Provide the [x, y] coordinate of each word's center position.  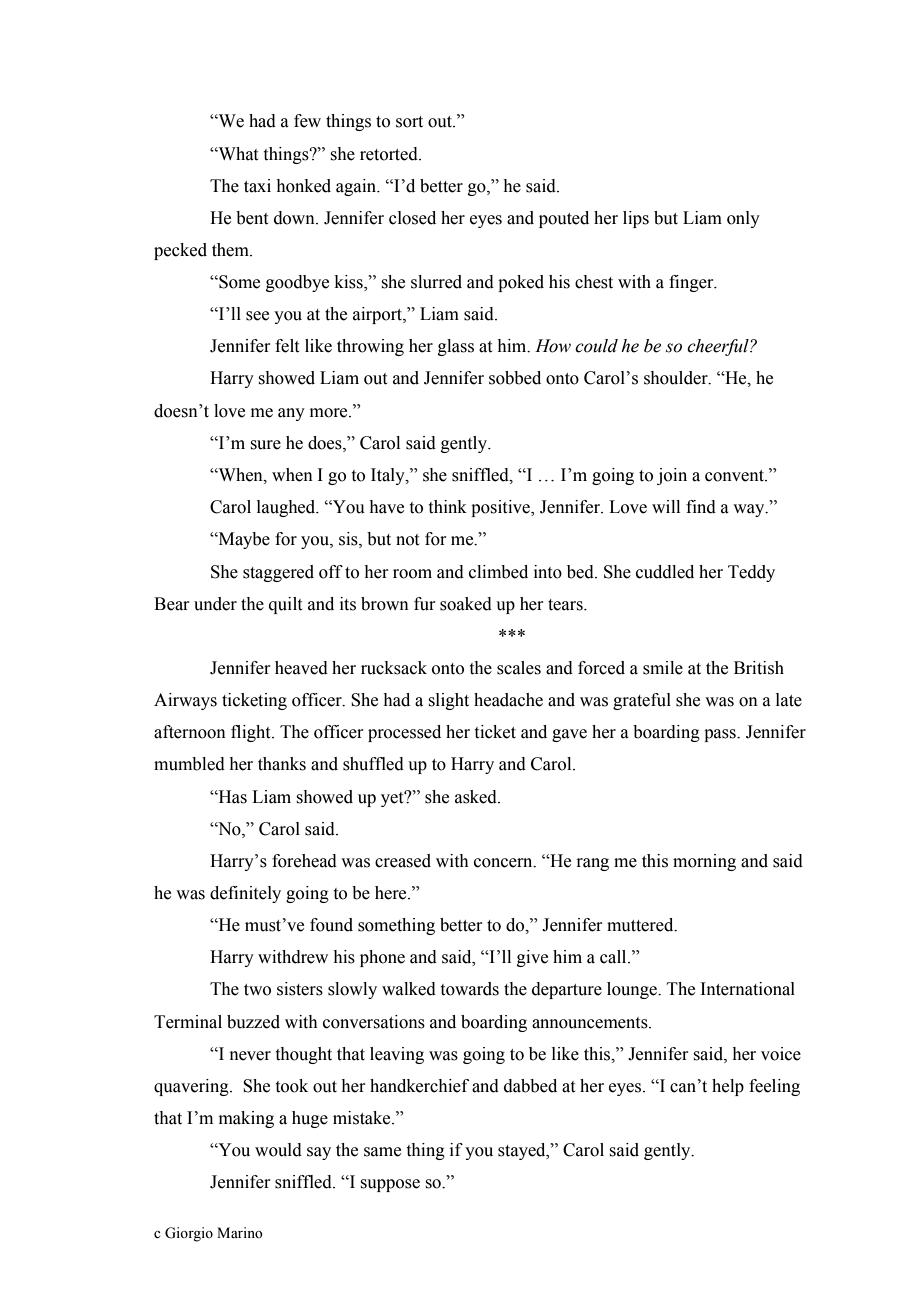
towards [470, 989]
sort [409, 122]
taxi [257, 186]
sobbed [515, 378]
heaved [301, 668]
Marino [240, 1233]
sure [265, 445]
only [743, 219]
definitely [245, 894]
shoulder [677, 378]
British [759, 668]
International [747, 989]
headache [508, 700]
